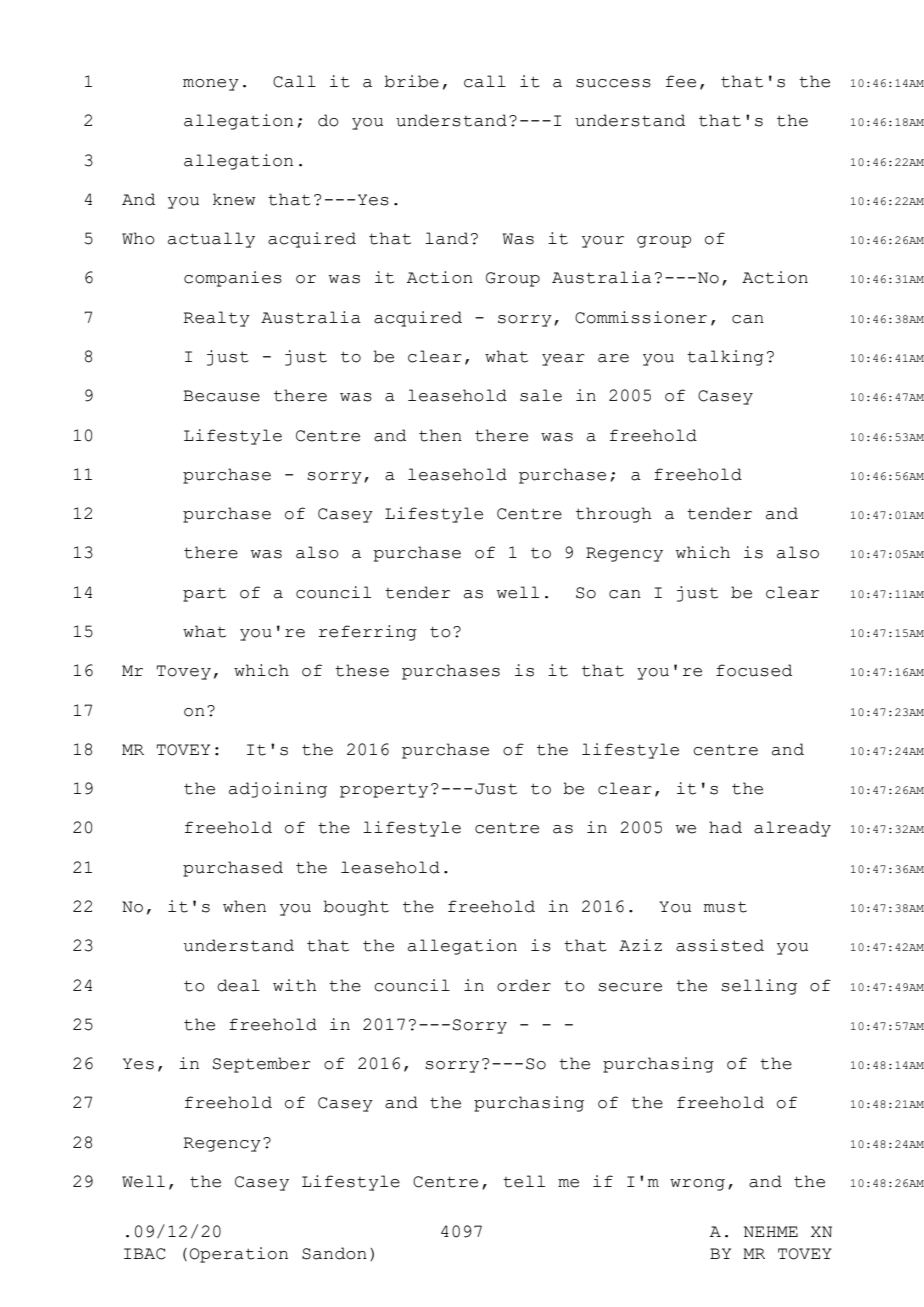 This image has height=1307, width=924. I want to click on Operation, so click(239, 1255).
